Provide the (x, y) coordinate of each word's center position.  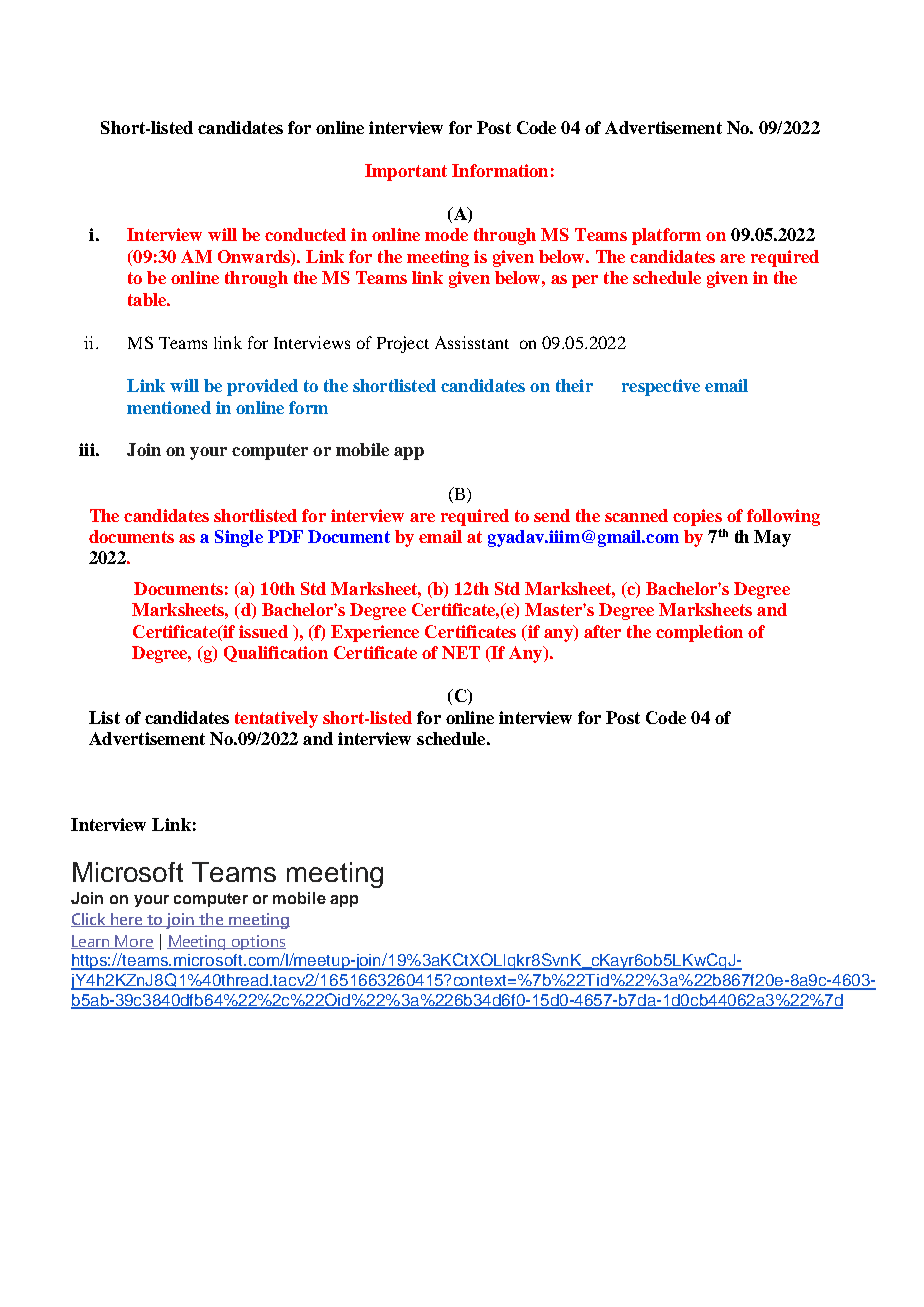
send (552, 515)
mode (446, 234)
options (258, 942)
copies (697, 517)
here (127, 920)
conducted (305, 234)
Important (406, 172)
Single (239, 538)
